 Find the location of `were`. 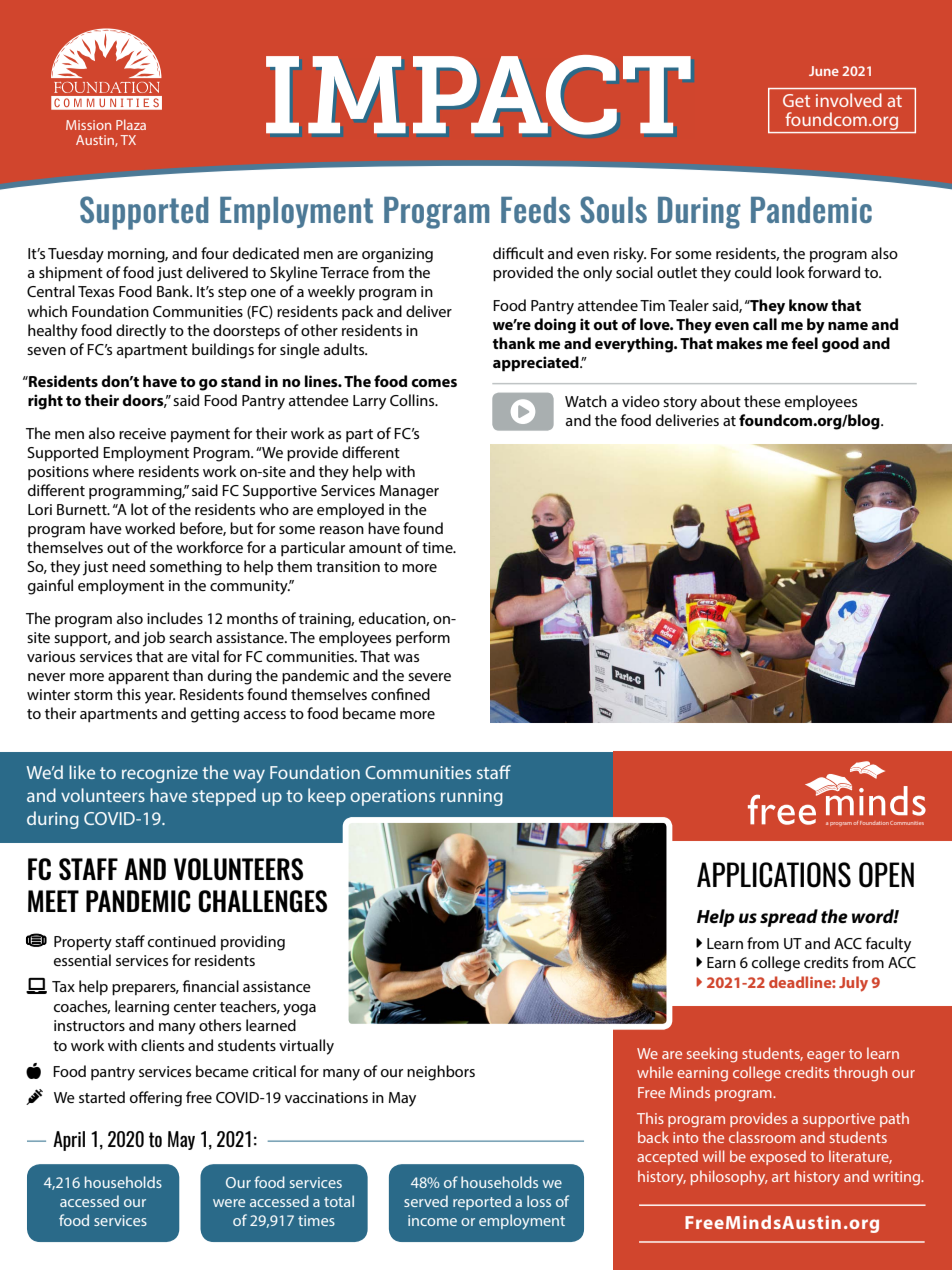

were is located at coordinates (229, 1203).
